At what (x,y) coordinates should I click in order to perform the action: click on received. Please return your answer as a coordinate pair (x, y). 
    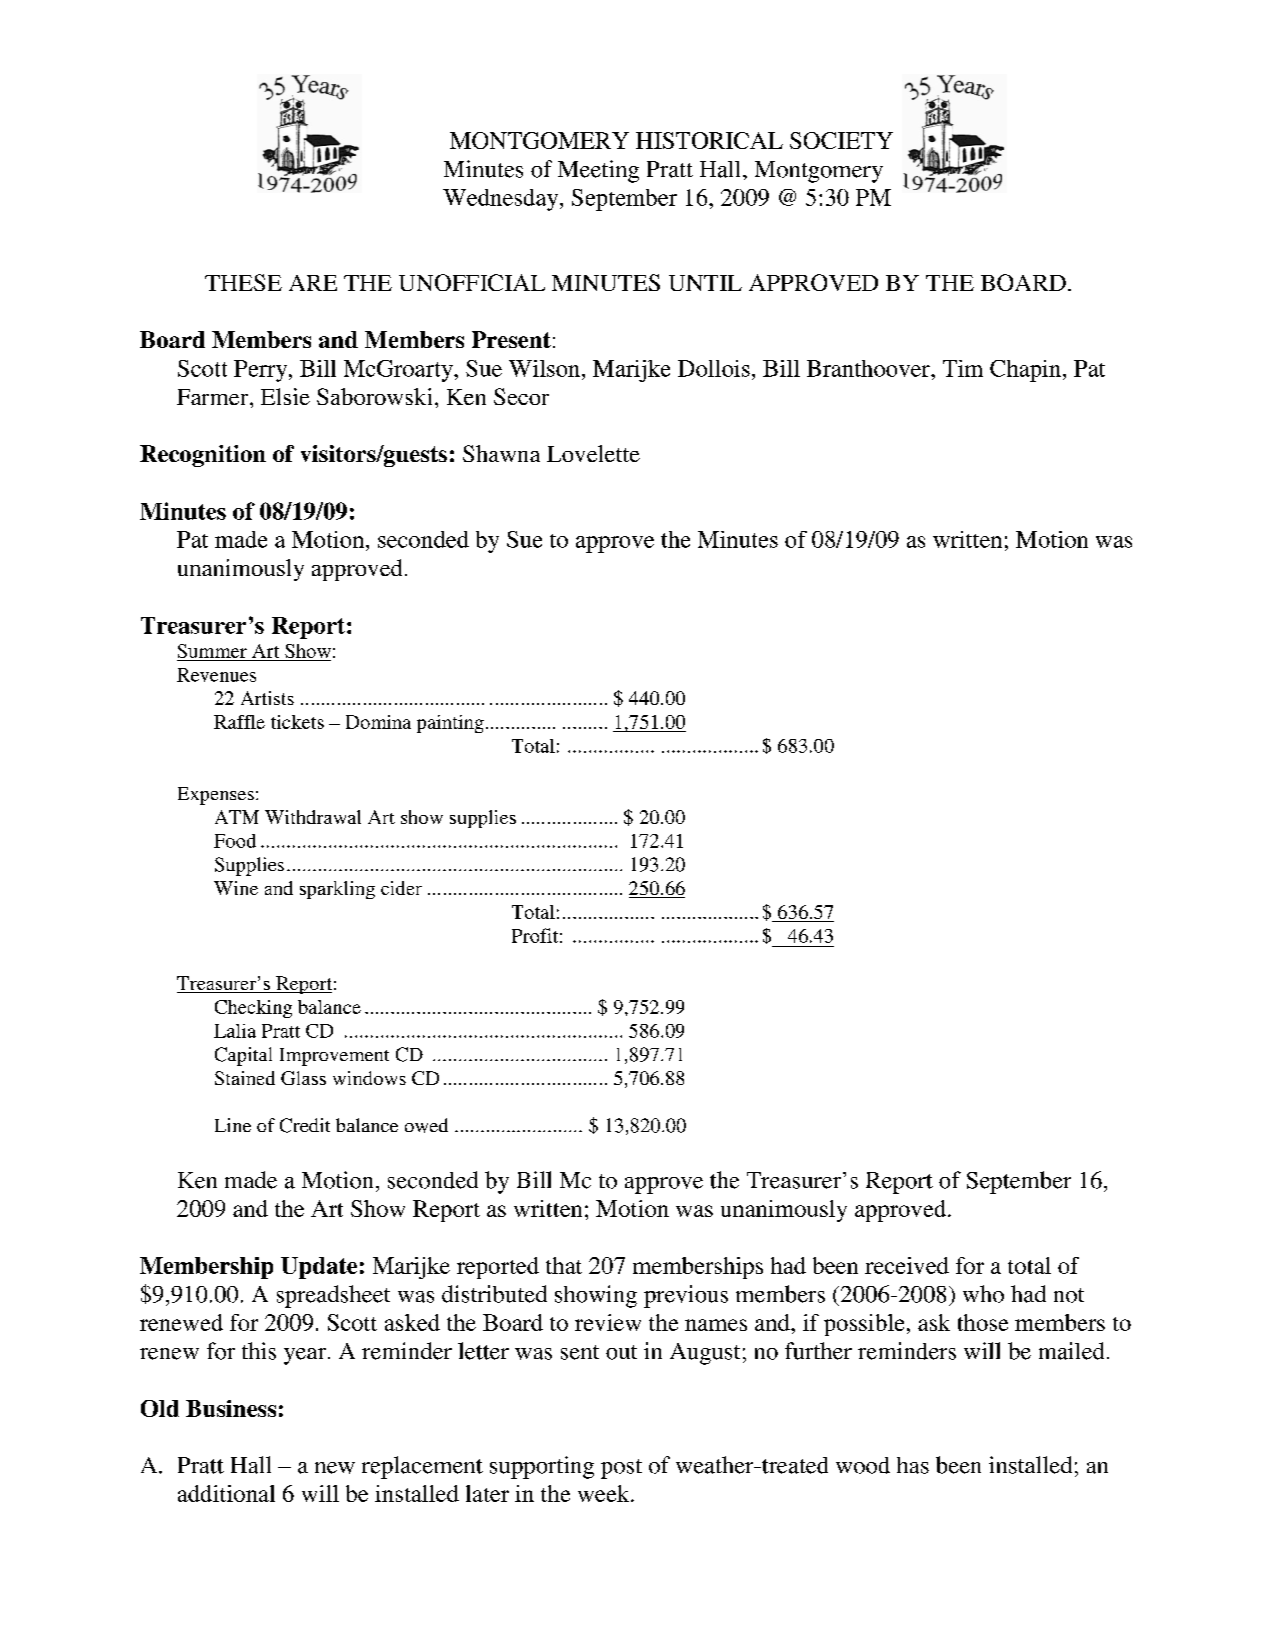
    Looking at the image, I should click on (907, 1265).
